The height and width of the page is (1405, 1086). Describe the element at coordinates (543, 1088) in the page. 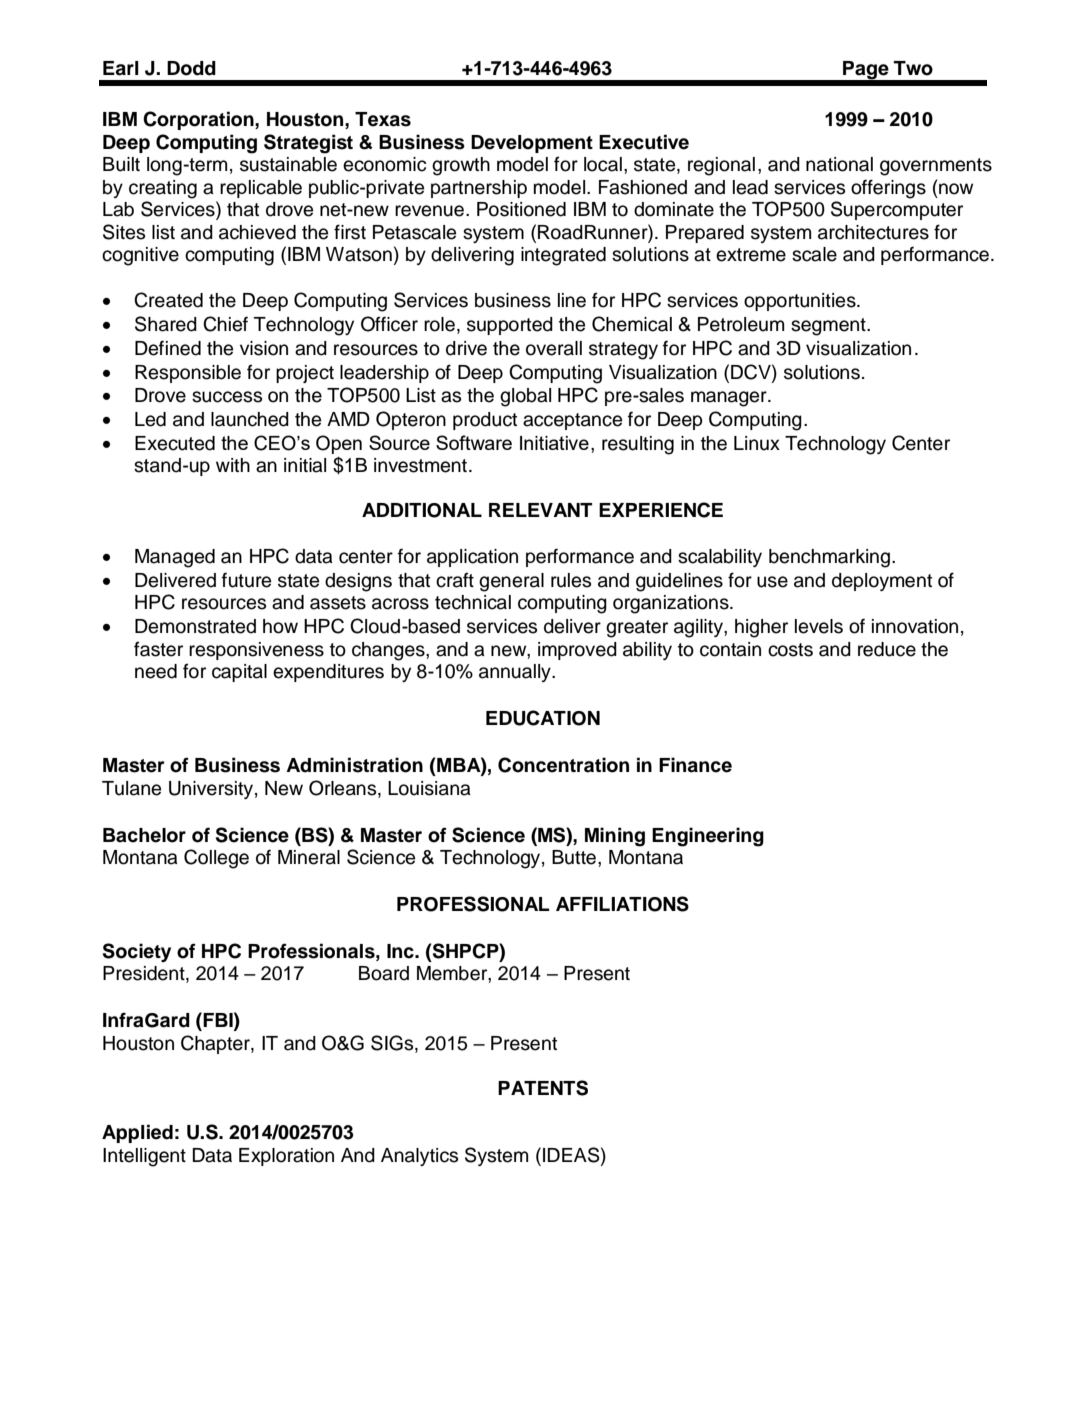

I see `PATENTS` at that location.
